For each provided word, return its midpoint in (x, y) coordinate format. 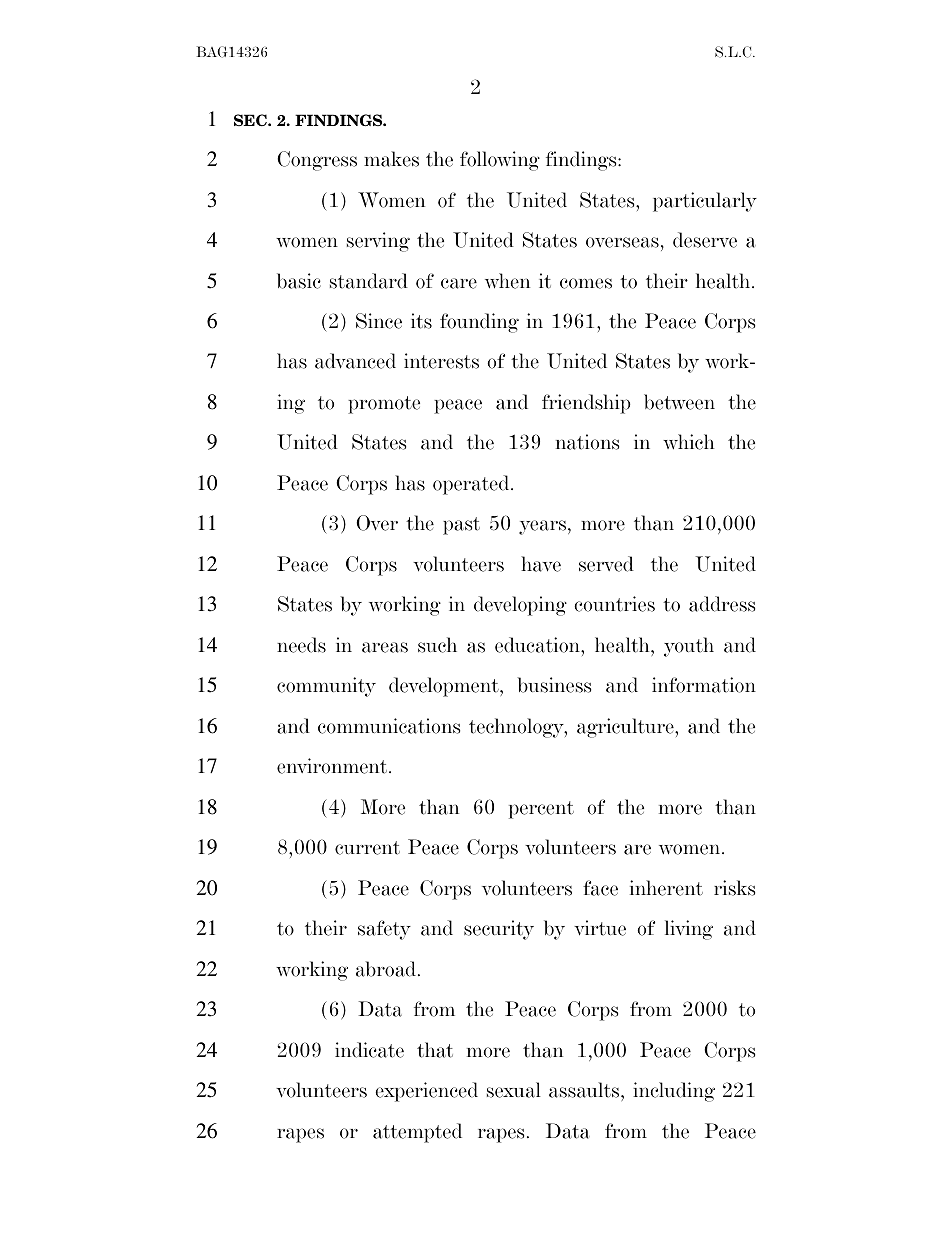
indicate (369, 1050)
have (541, 564)
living (689, 930)
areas (385, 647)
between (679, 402)
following (500, 161)
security (499, 930)
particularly (705, 202)
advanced (355, 361)
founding (479, 323)
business (554, 685)
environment (333, 766)
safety (384, 930)
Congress (317, 161)
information (704, 685)
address (722, 604)
